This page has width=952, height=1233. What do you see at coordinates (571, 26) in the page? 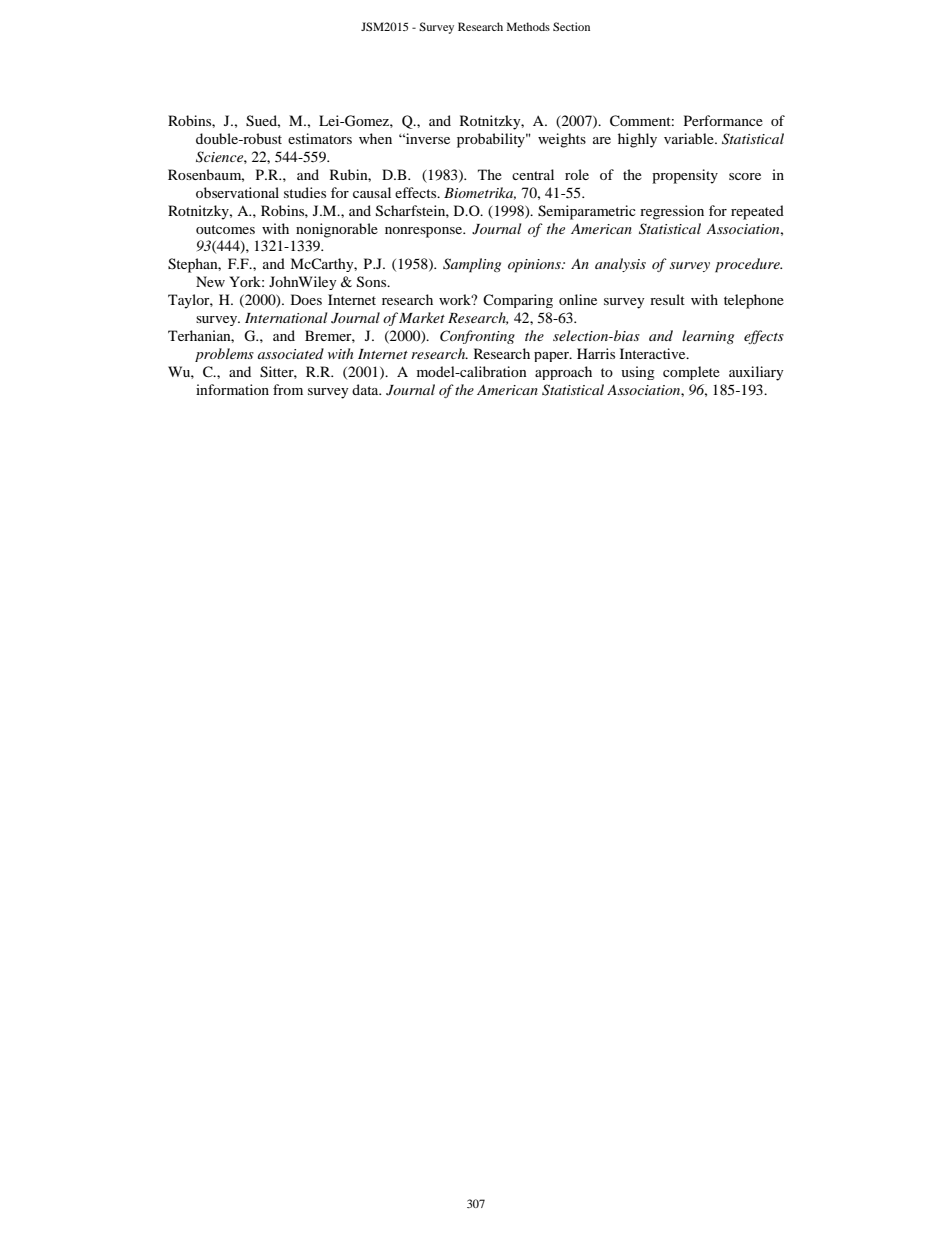
I see `Section` at bounding box center [571, 26].
